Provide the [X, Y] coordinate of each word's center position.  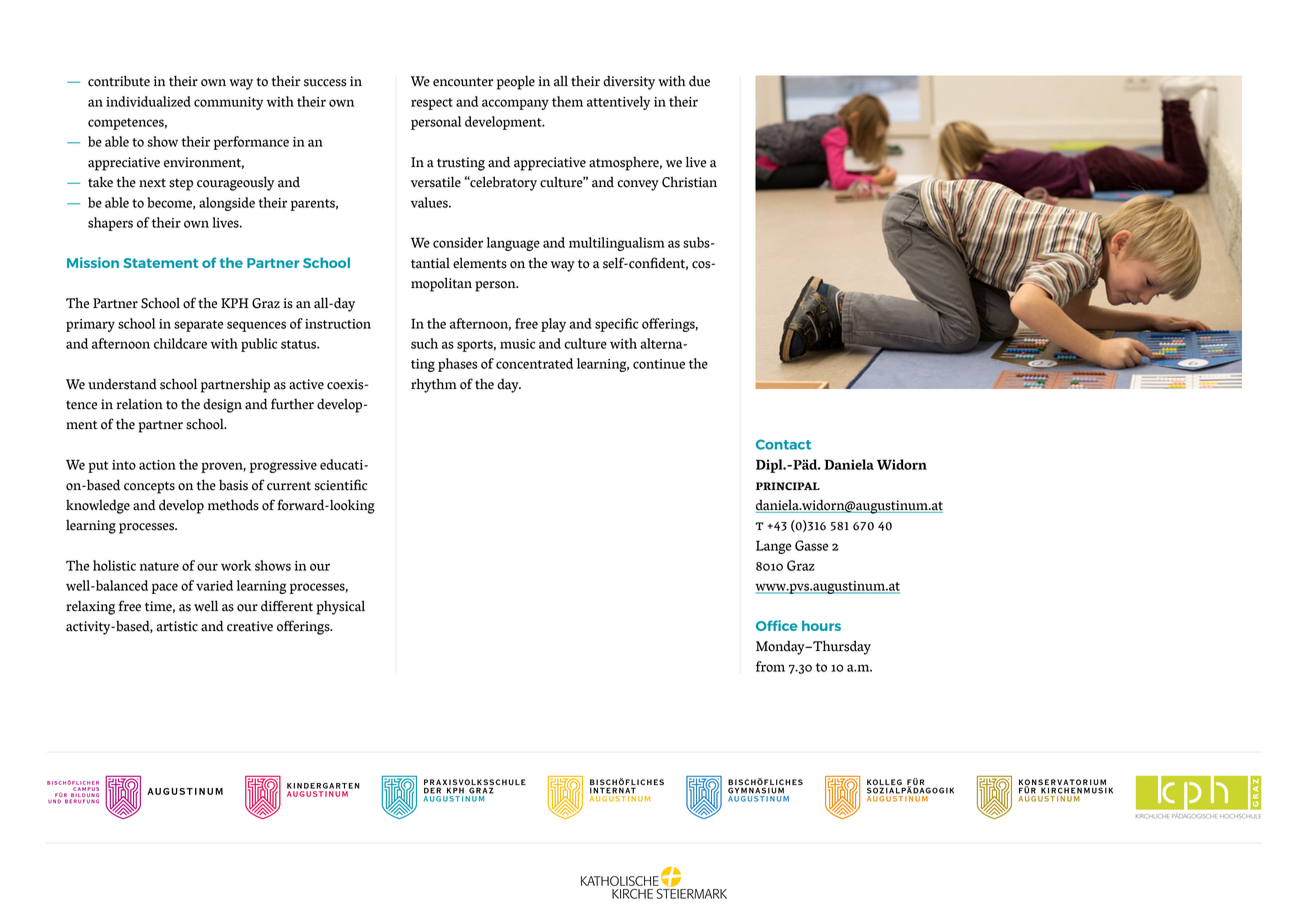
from [770, 666]
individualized [148, 101]
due [699, 81]
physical [341, 607]
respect [432, 104]
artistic [177, 626]
